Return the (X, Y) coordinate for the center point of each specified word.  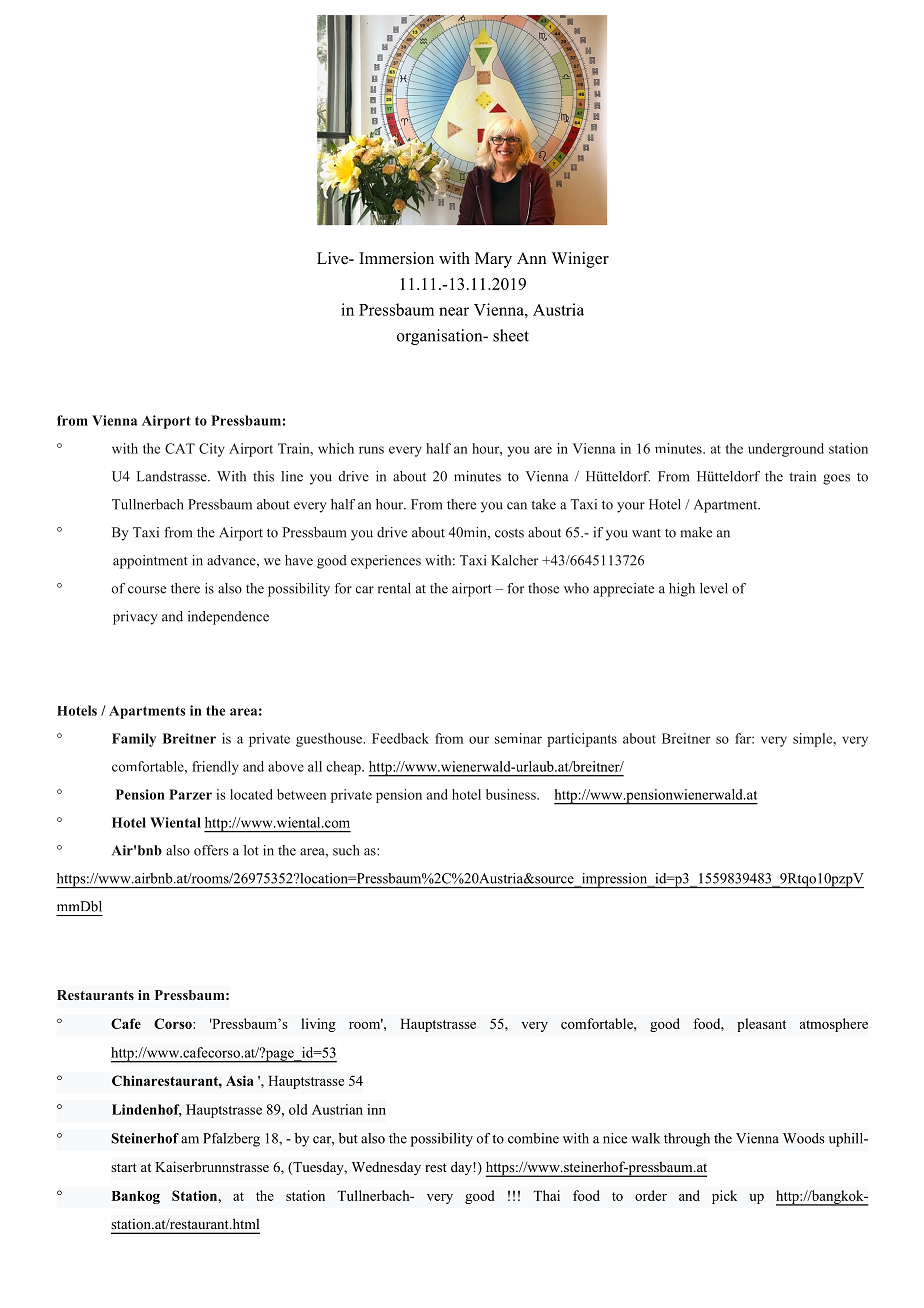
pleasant (761, 1025)
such (346, 850)
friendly (215, 768)
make (696, 532)
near (454, 311)
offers (211, 850)
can (517, 506)
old (298, 1109)
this (263, 476)
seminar (518, 738)
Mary (493, 260)
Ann (532, 258)
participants (582, 740)
